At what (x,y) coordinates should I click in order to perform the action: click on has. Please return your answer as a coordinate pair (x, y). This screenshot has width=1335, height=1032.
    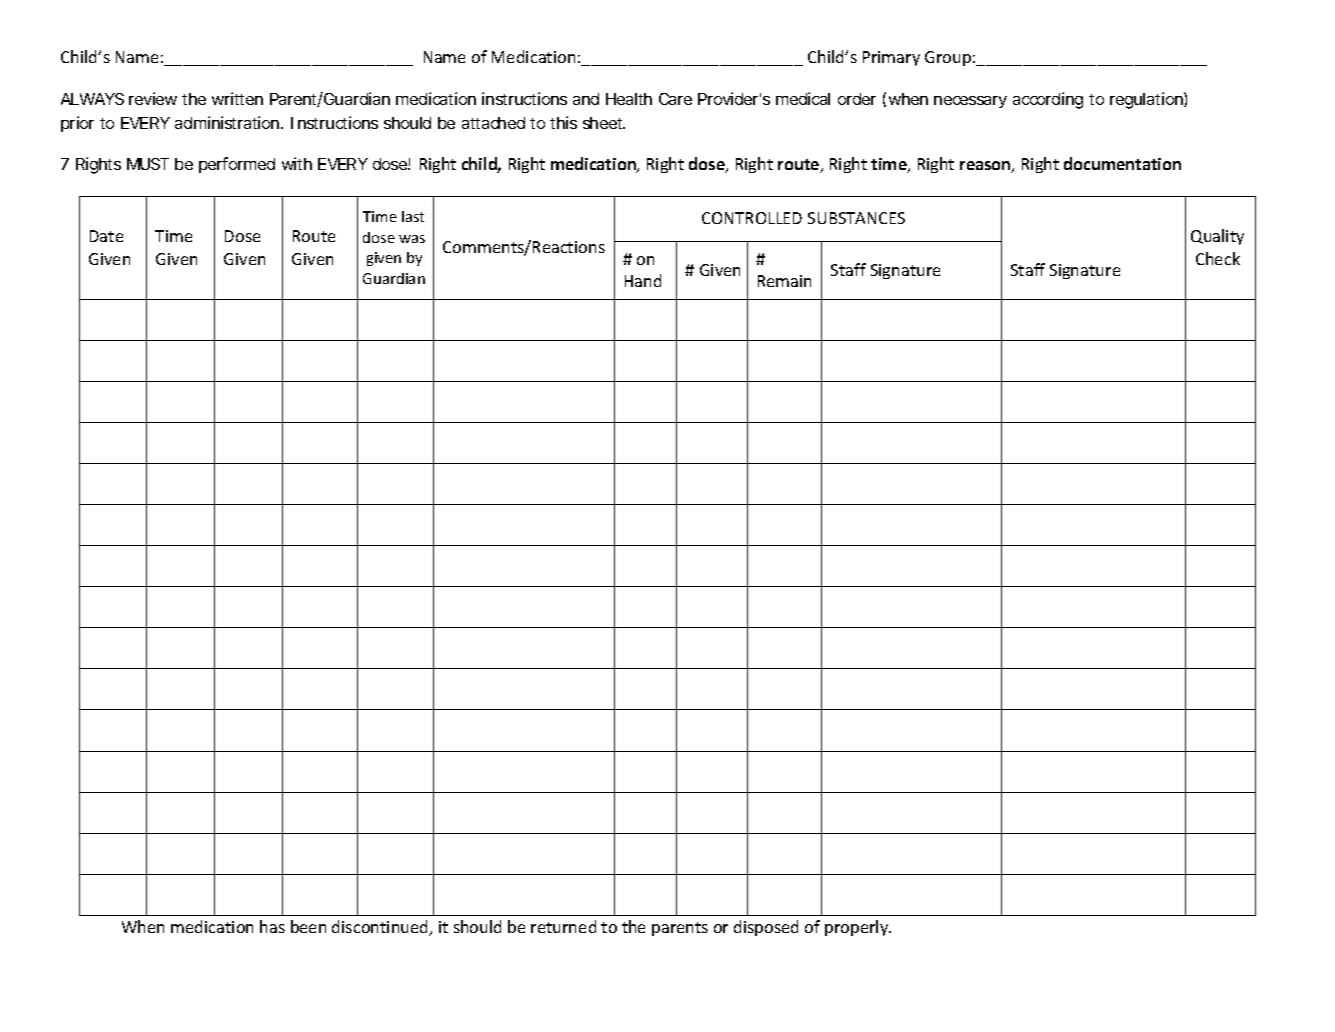
    Looking at the image, I should click on (272, 926).
